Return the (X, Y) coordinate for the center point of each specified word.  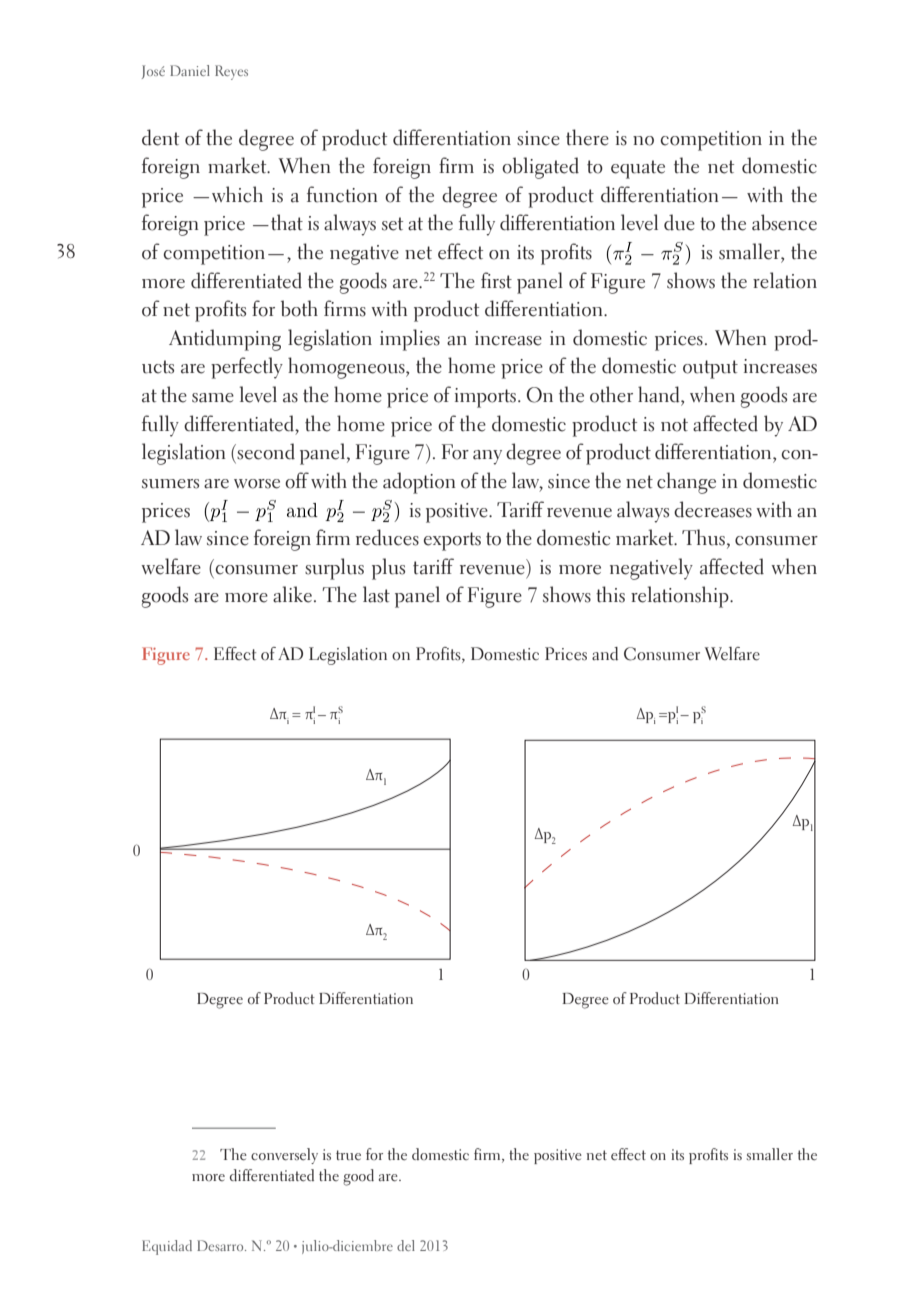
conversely (284, 1156)
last (376, 594)
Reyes (231, 72)
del (406, 1245)
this (610, 594)
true (348, 1155)
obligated (540, 168)
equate (638, 169)
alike (292, 594)
